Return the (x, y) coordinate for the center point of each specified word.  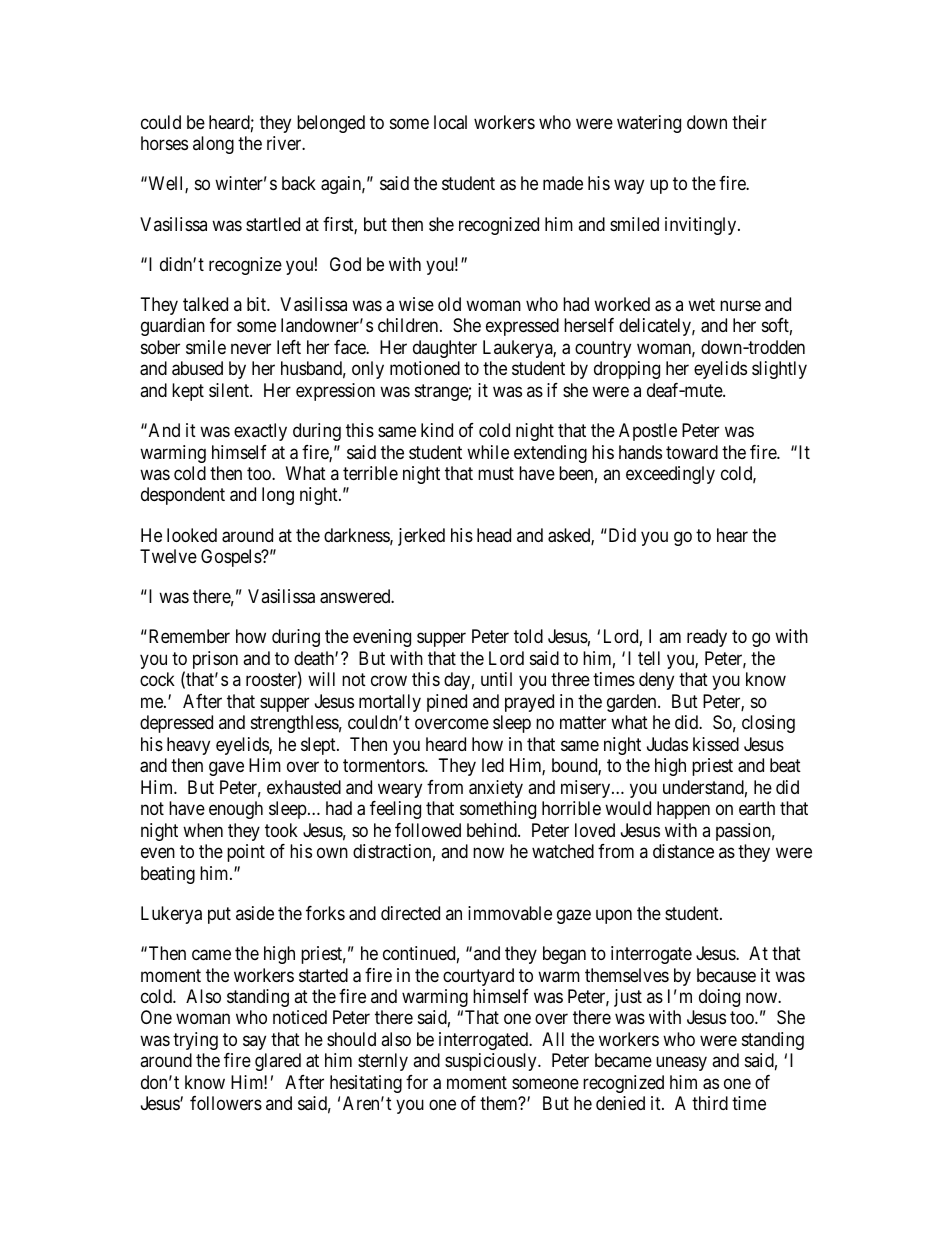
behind (493, 830)
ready (707, 638)
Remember (188, 636)
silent (230, 390)
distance (683, 851)
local (450, 122)
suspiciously (492, 1062)
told (528, 636)
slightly (779, 370)
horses (164, 143)
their (749, 122)
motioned (425, 368)
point (246, 853)
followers (226, 1103)
